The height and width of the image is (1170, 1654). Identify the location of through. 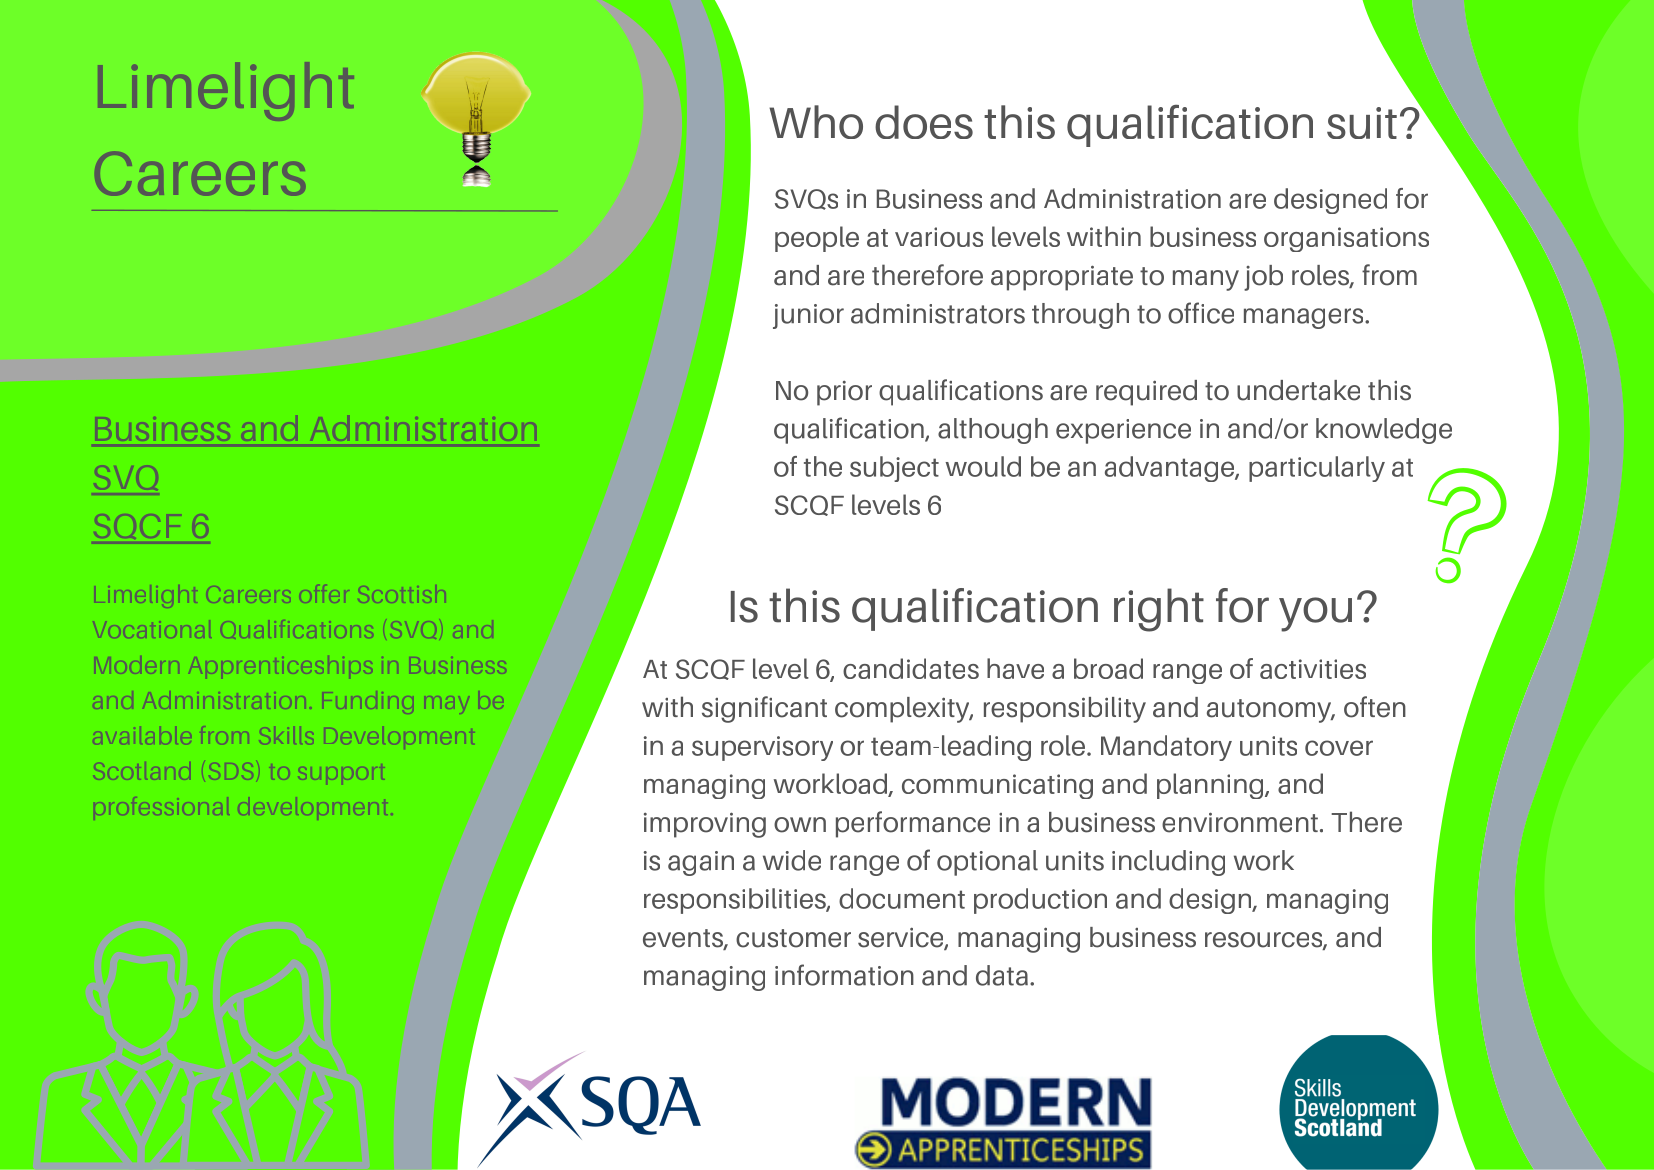
(1080, 316).
